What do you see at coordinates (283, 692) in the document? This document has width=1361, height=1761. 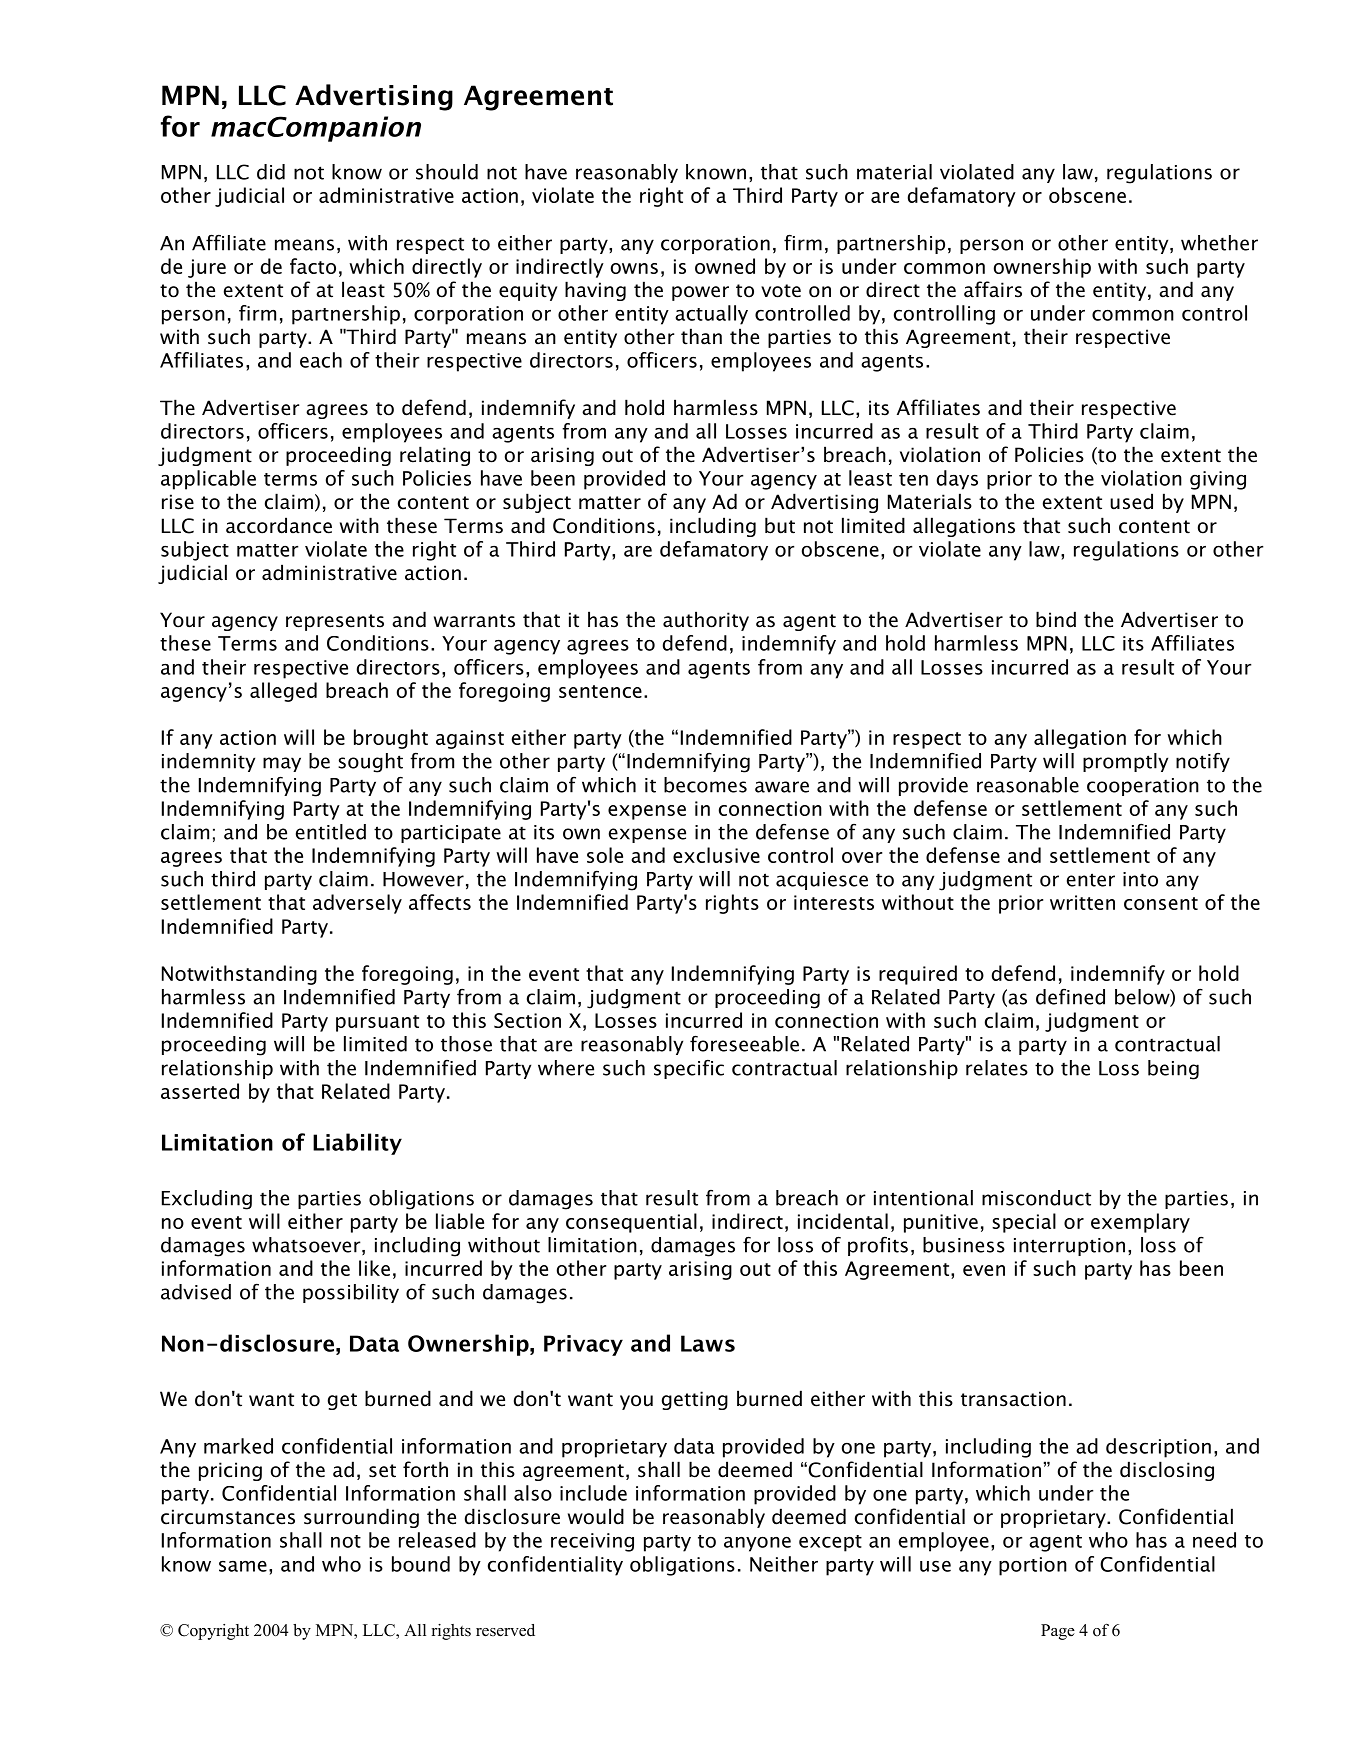 I see `alleged` at bounding box center [283, 692].
